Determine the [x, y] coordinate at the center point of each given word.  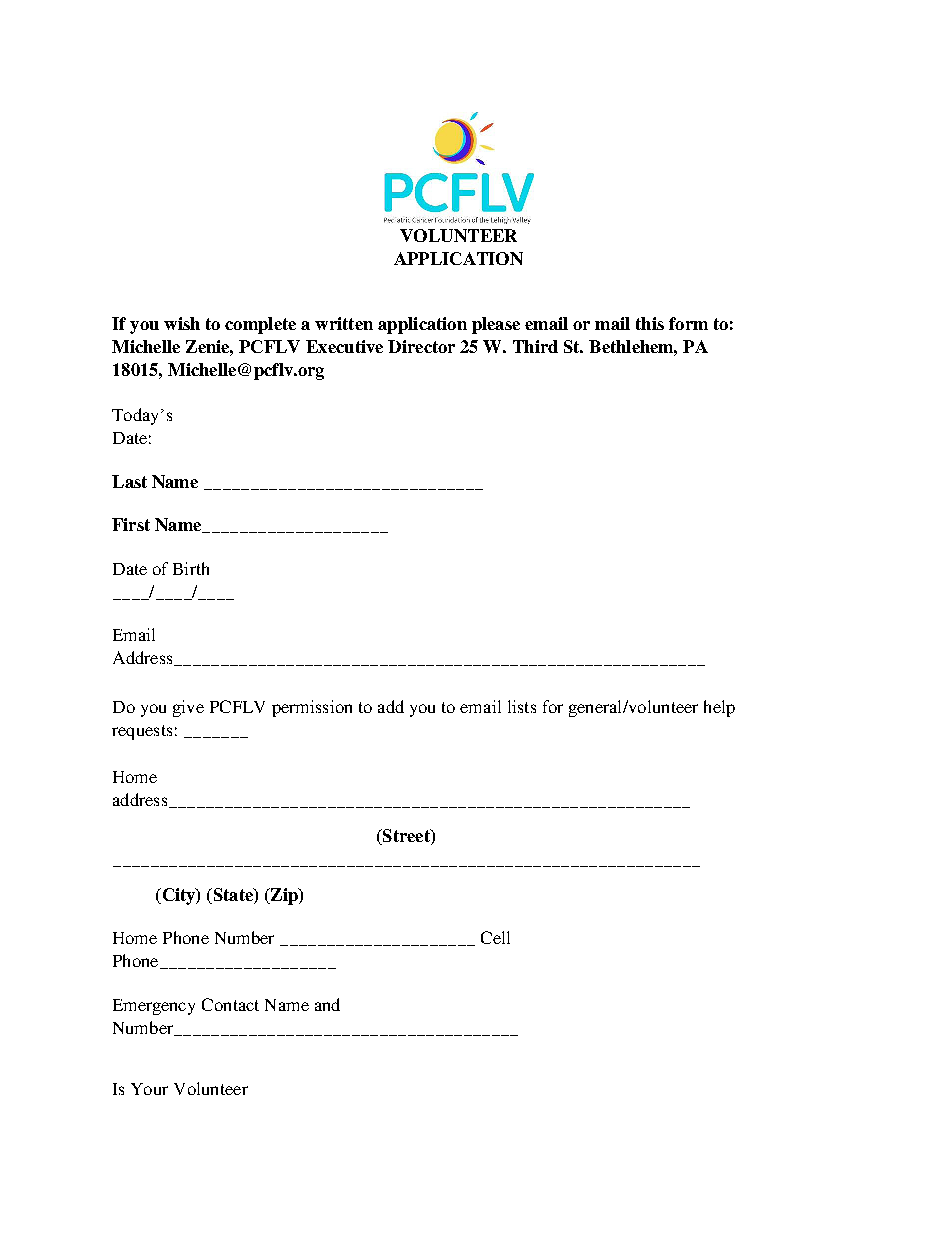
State [233, 896]
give [188, 708]
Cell [495, 937]
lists [522, 706]
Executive [344, 346]
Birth [191, 568]
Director [421, 346]
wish [182, 323]
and [327, 1004]
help [719, 708]
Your [149, 1089]
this [650, 323]
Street [406, 837]
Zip [284, 896]
